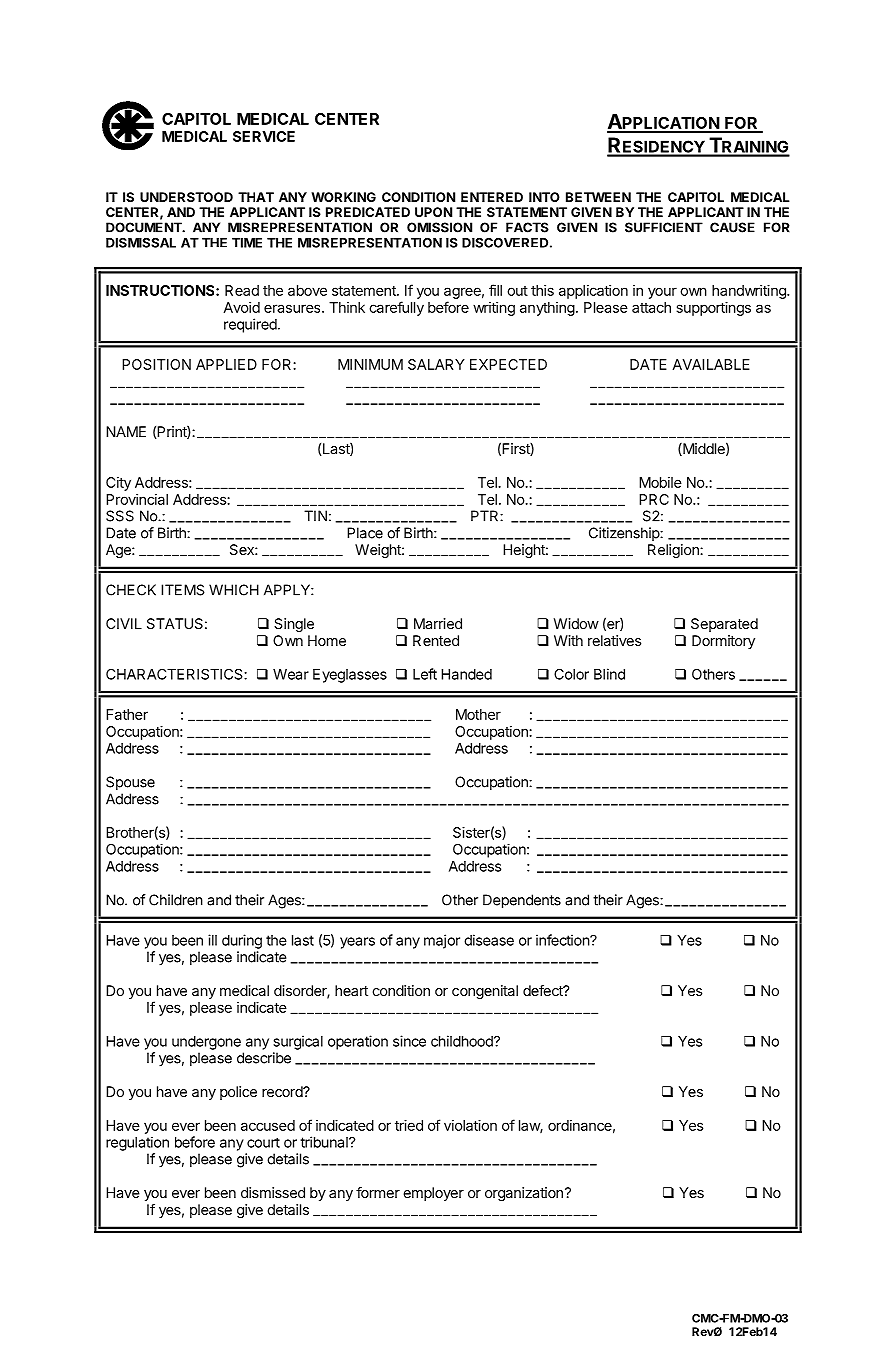 The height and width of the screenshot is (1371, 896). I want to click on infection, so click(563, 940).
